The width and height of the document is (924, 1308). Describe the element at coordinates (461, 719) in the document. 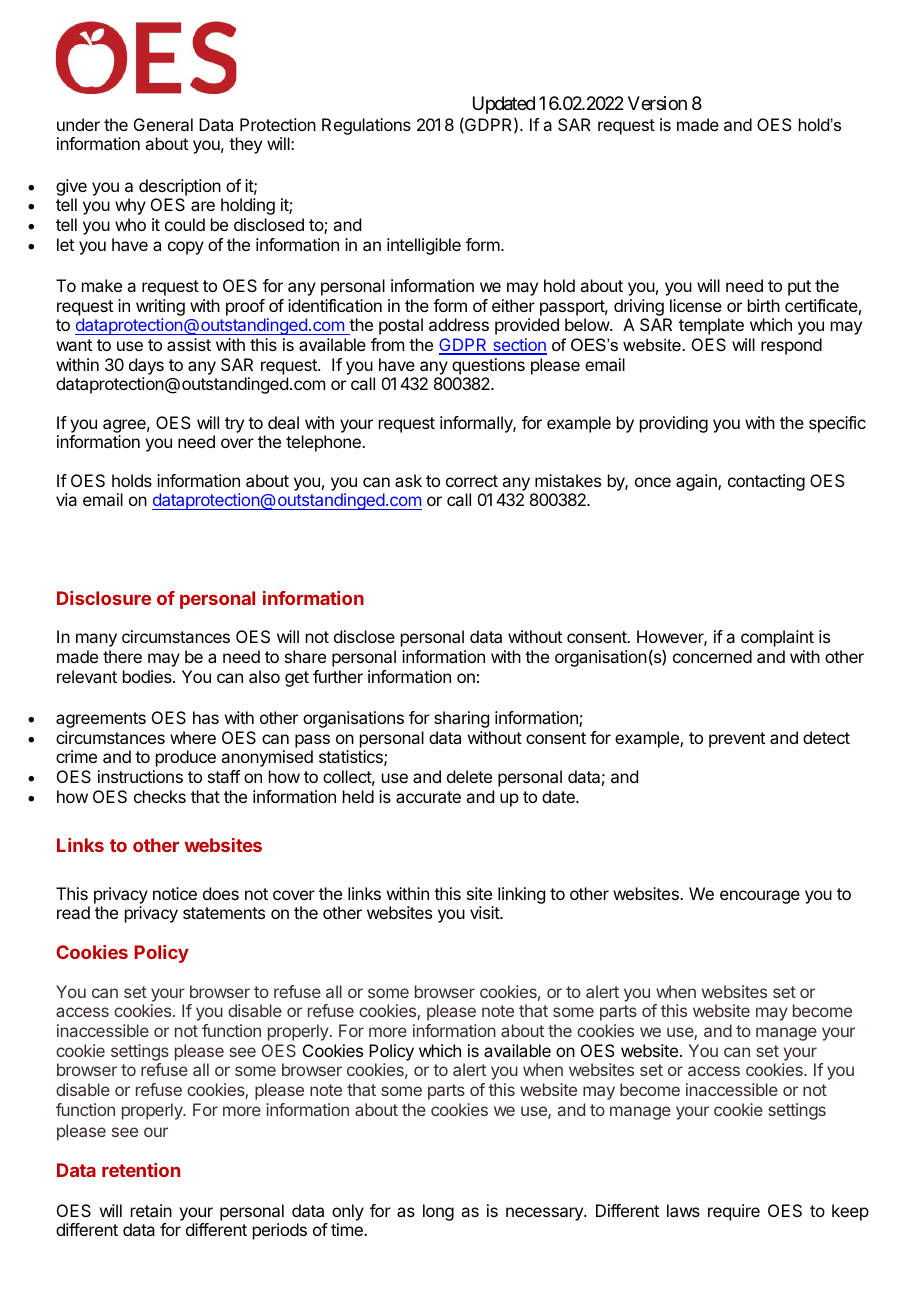

I see `sharing` at that location.
